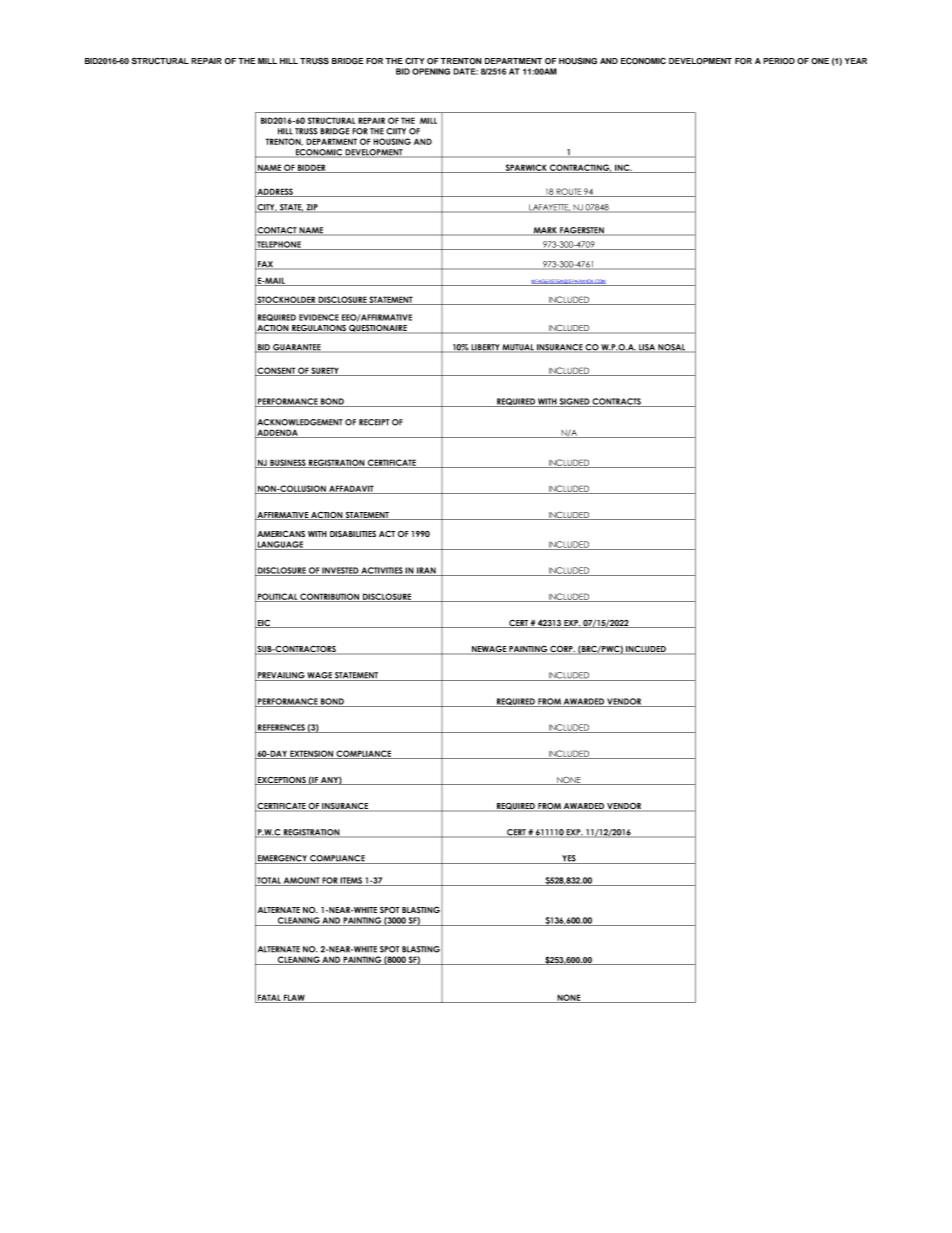 The height and width of the page is (1233, 952). I want to click on FLAW, so click(294, 998).
